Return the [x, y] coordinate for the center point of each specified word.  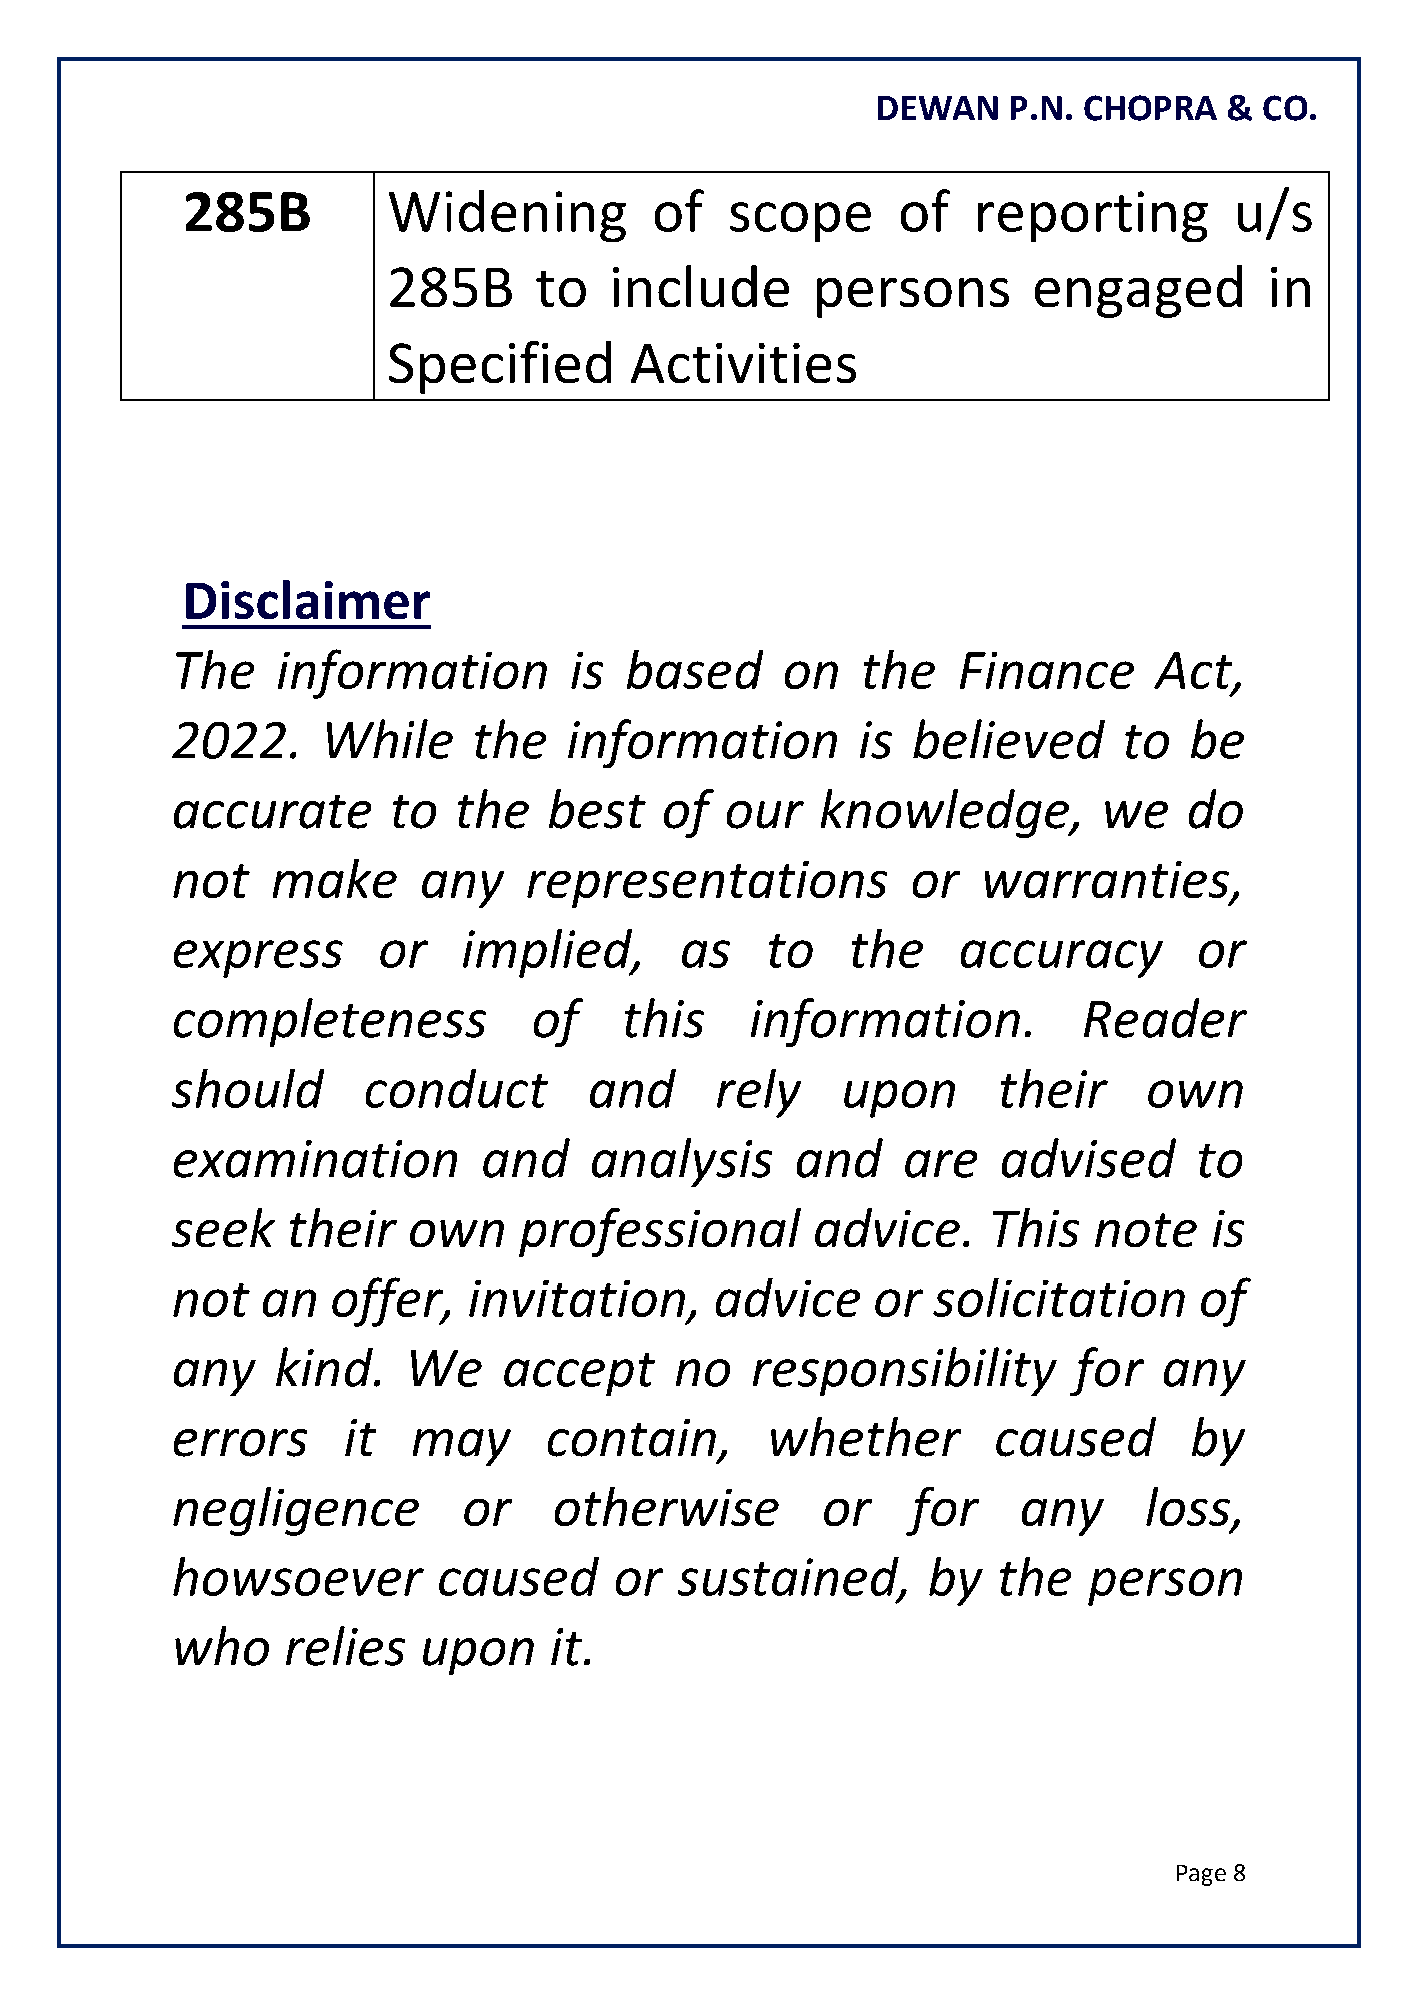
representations [707, 884]
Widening [507, 216]
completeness [330, 1022]
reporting [1093, 216]
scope [800, 222]
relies [345, 1646]
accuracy [1062, 959]
